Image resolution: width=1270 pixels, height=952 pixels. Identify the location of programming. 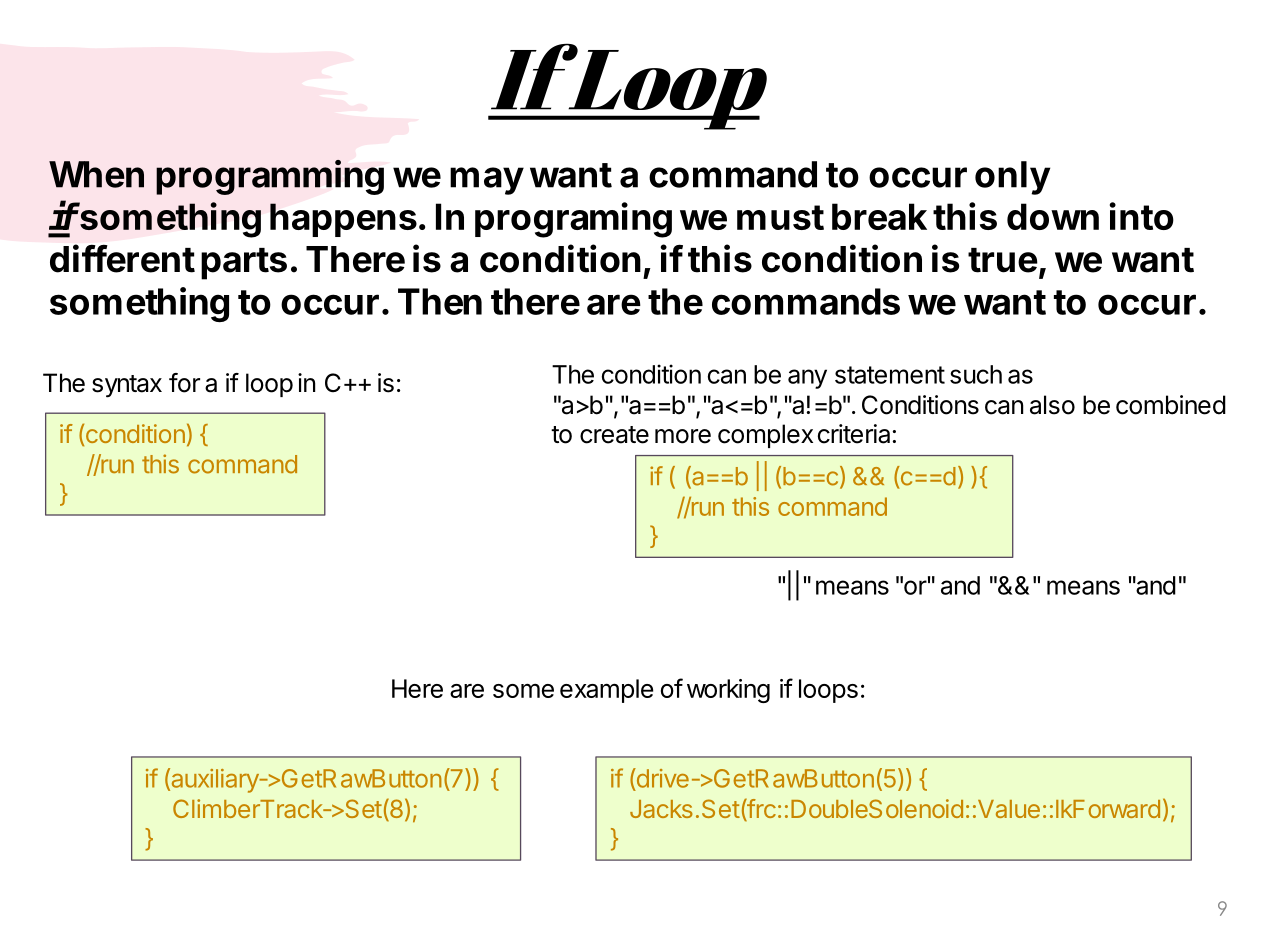
(270, 177).
